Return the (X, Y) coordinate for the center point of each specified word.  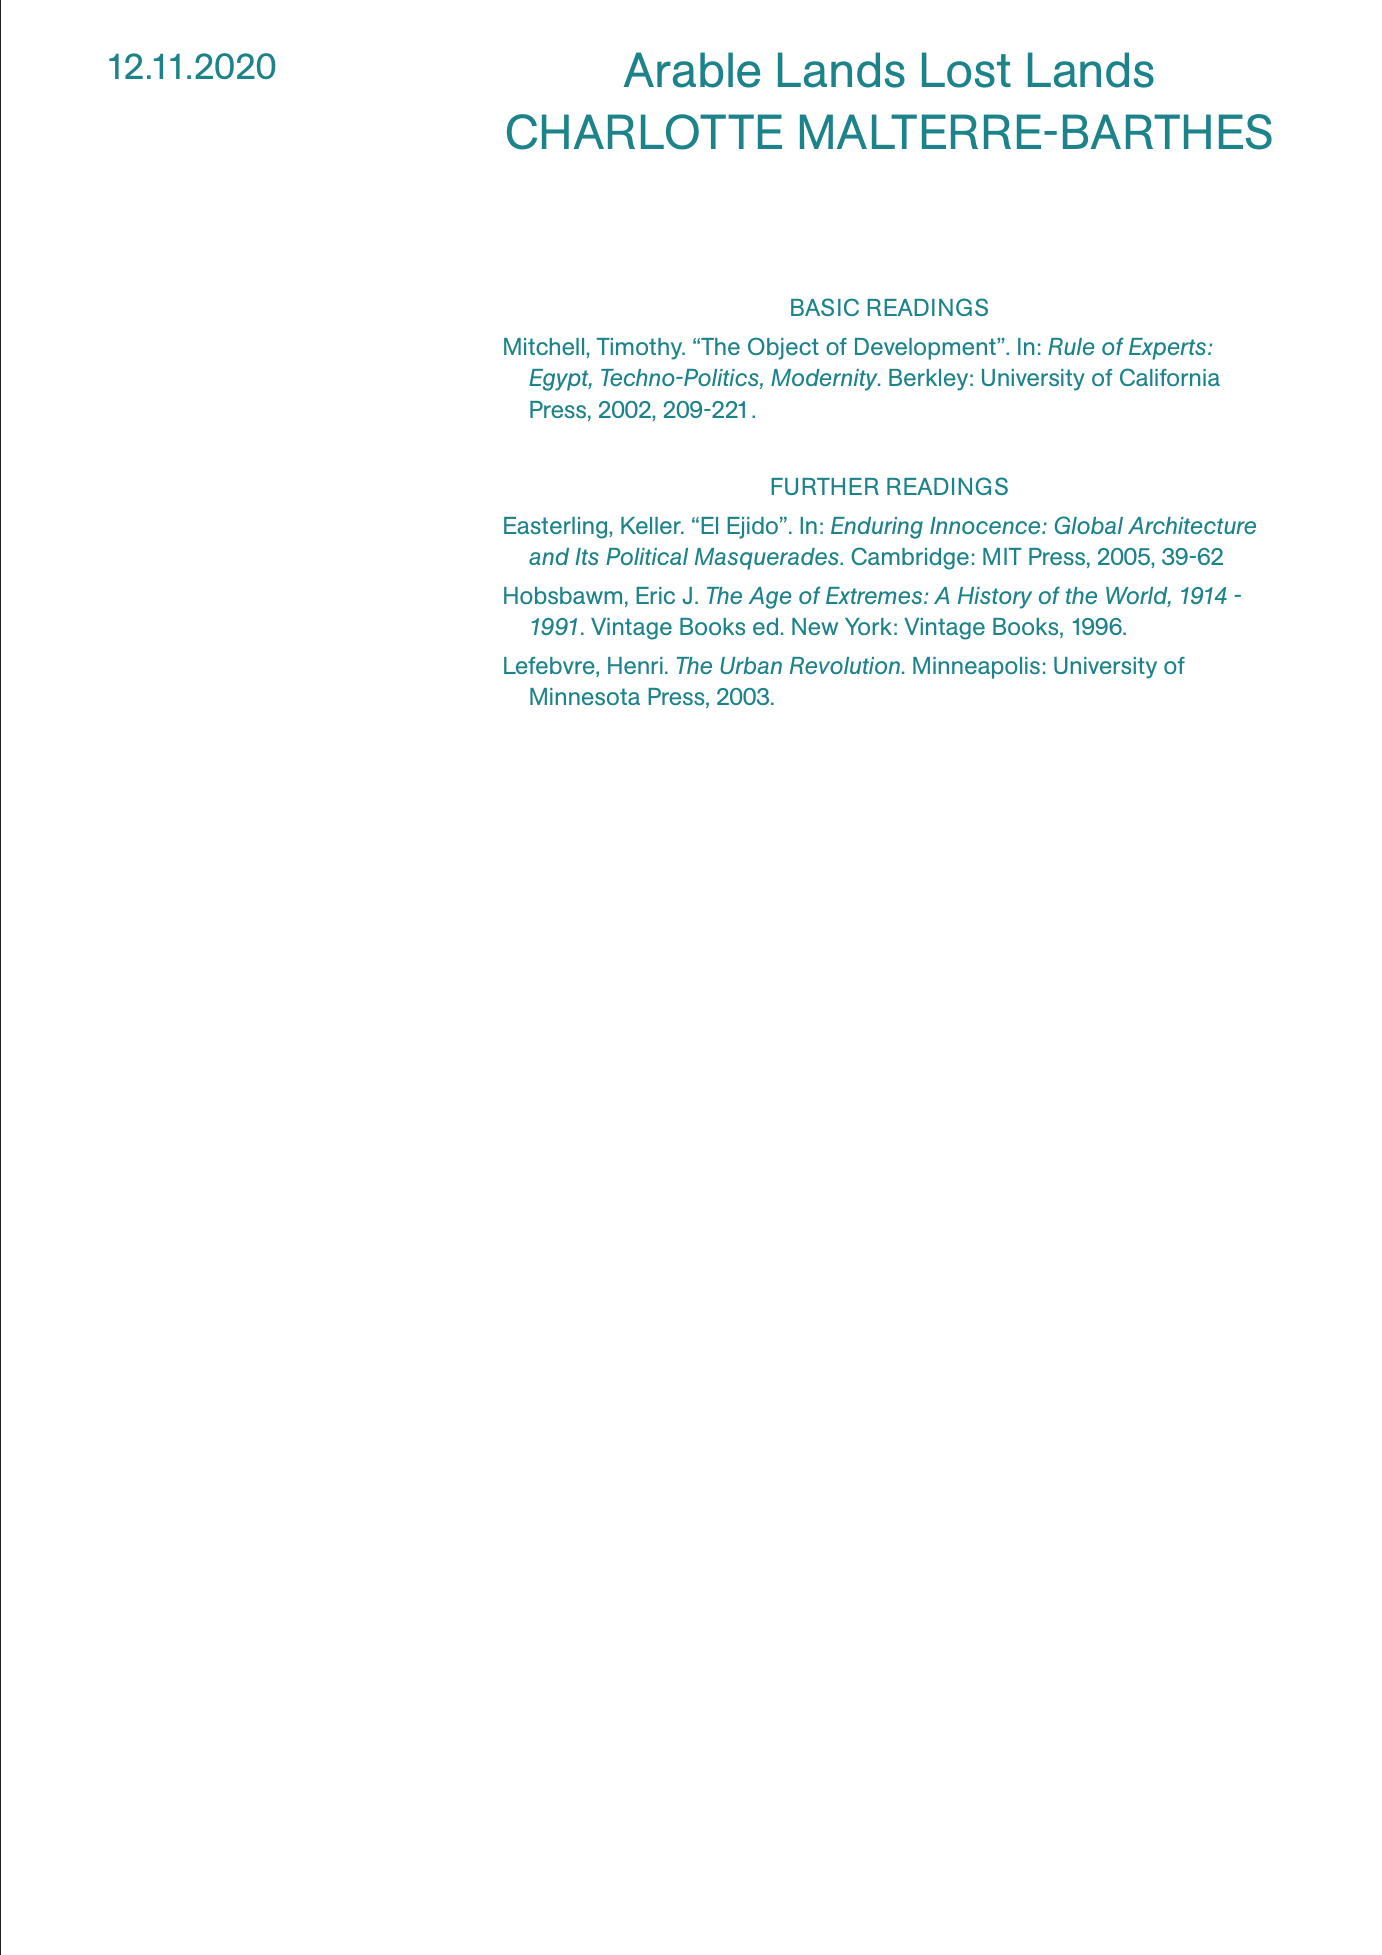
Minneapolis (976, 668)
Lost (966, 70)
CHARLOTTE (644, 132)
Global (1089, 525)
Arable (692, 70)
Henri (635, 665)
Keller (652, 525)
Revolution (845, 665)
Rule (1071, 346)
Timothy (641, 349)
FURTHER (825, 486)
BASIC (825, 307)
